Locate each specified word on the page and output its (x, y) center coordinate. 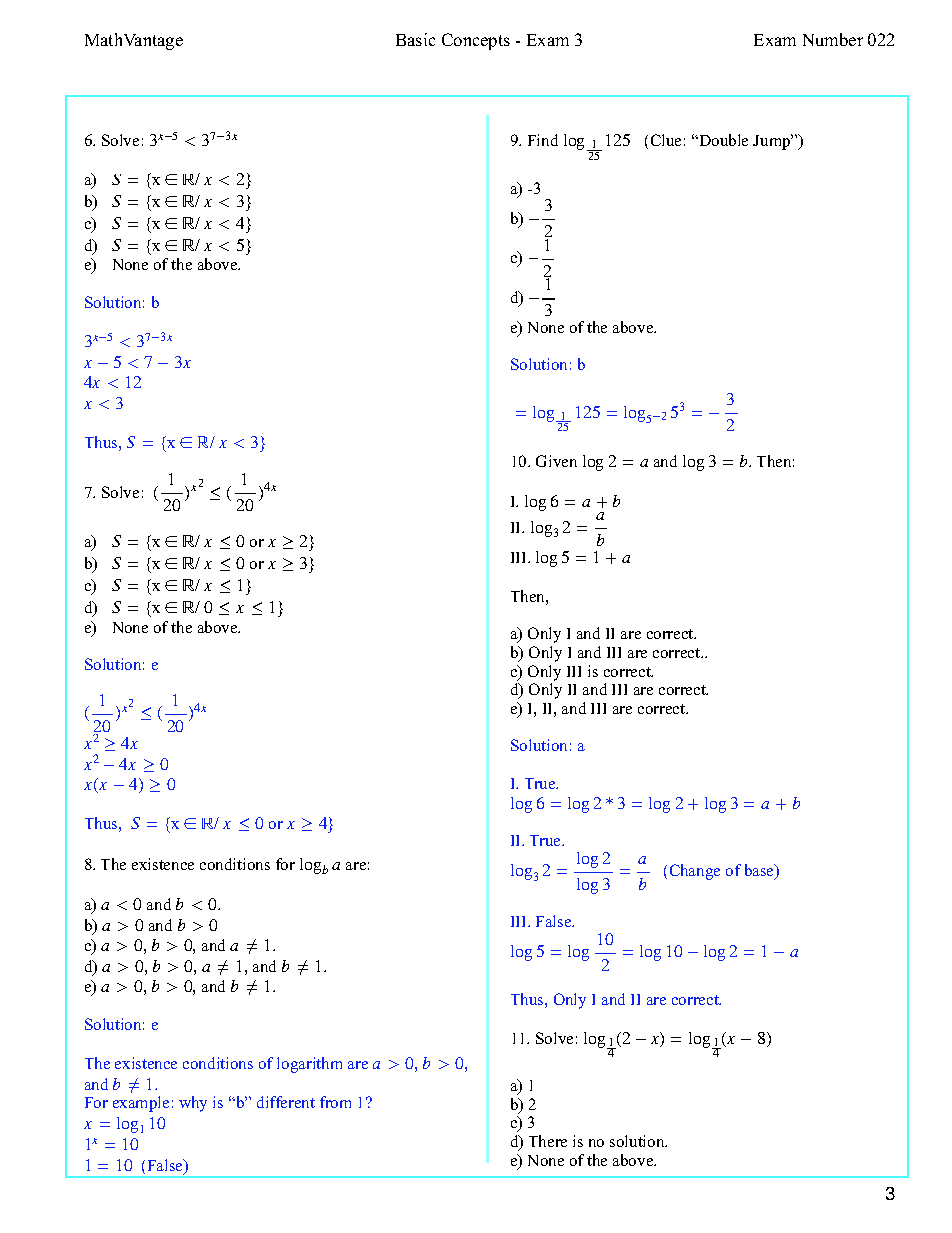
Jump (773, 142)
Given (556, 461)
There (548, 1141)
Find (543, 140)
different (286, 1102)
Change (695, 872)
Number (833, 39)
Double (722, 140)
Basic (415, 39)
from (335, 1102)
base (760, 871)
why (193, 1104)
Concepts (476, 41)
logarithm (309, 1065)
